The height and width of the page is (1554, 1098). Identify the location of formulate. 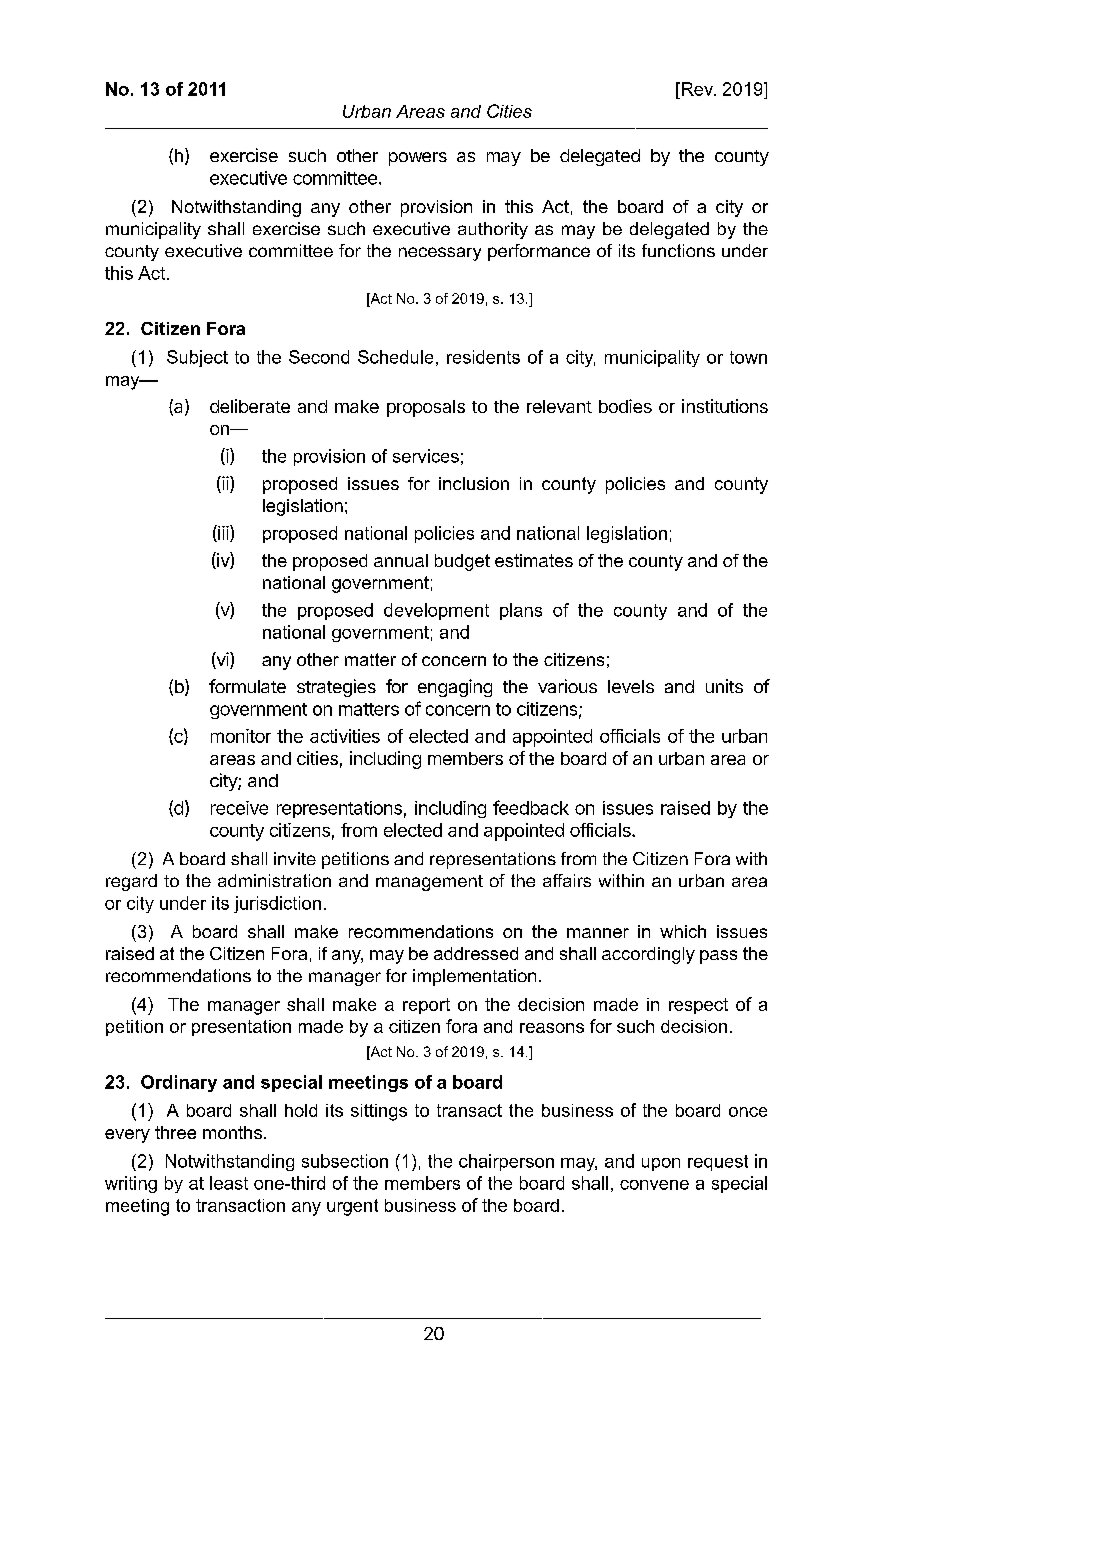
(247, 686).
